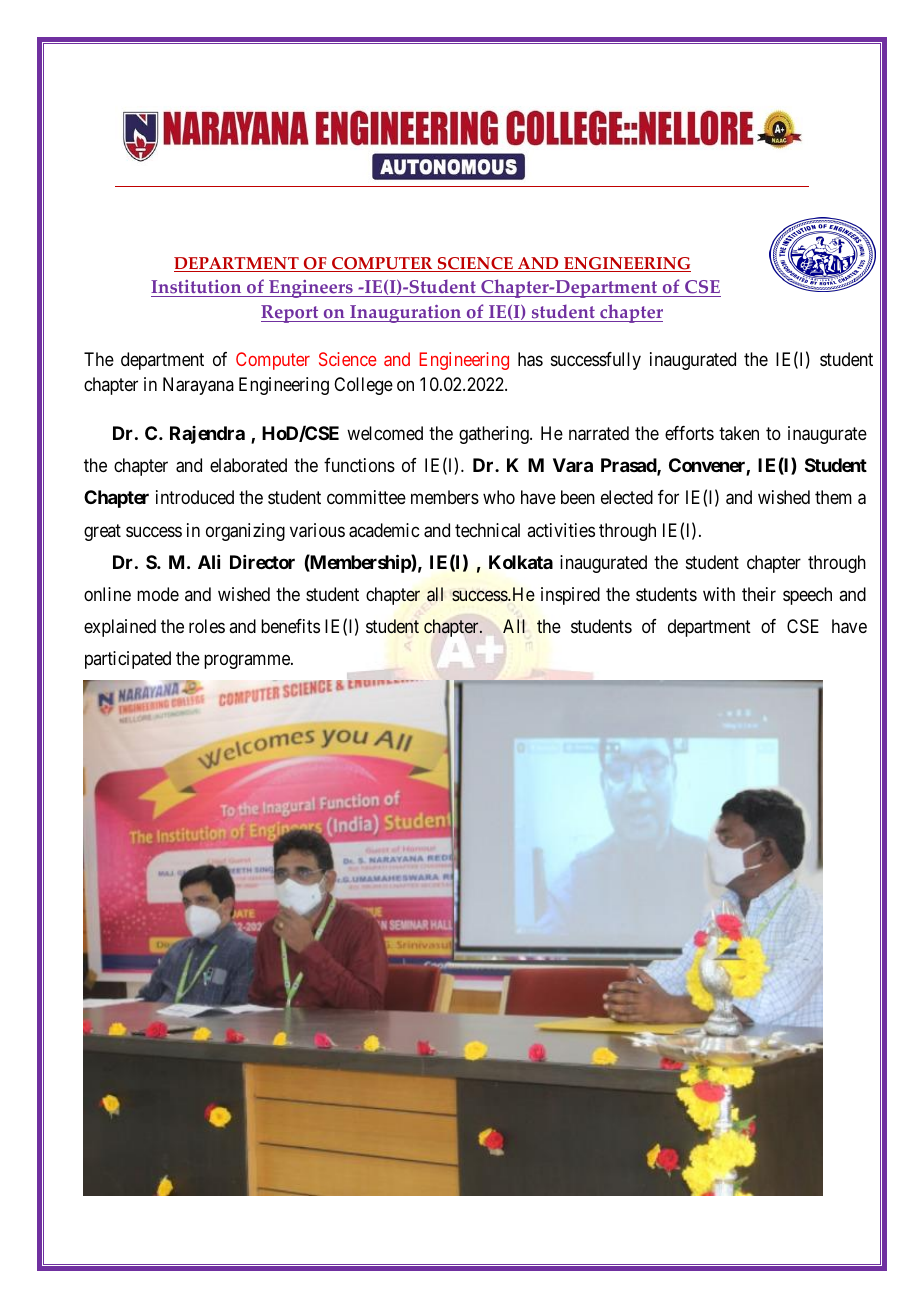 This screenshot has width=924, height=1308. I want to click on taken, so click(739, 433).
